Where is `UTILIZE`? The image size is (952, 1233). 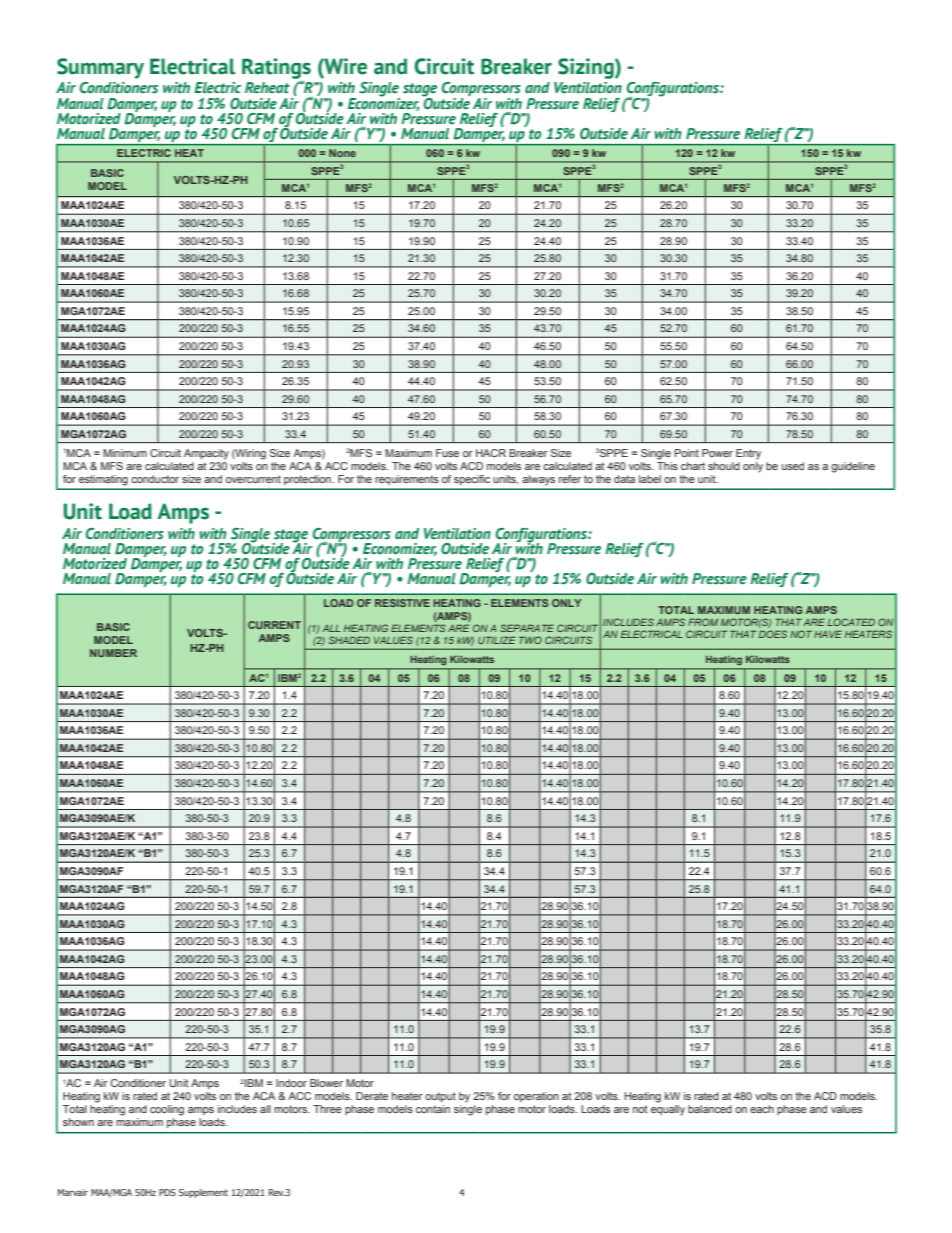 UTILIZE is located at coordinates (497, 640).
